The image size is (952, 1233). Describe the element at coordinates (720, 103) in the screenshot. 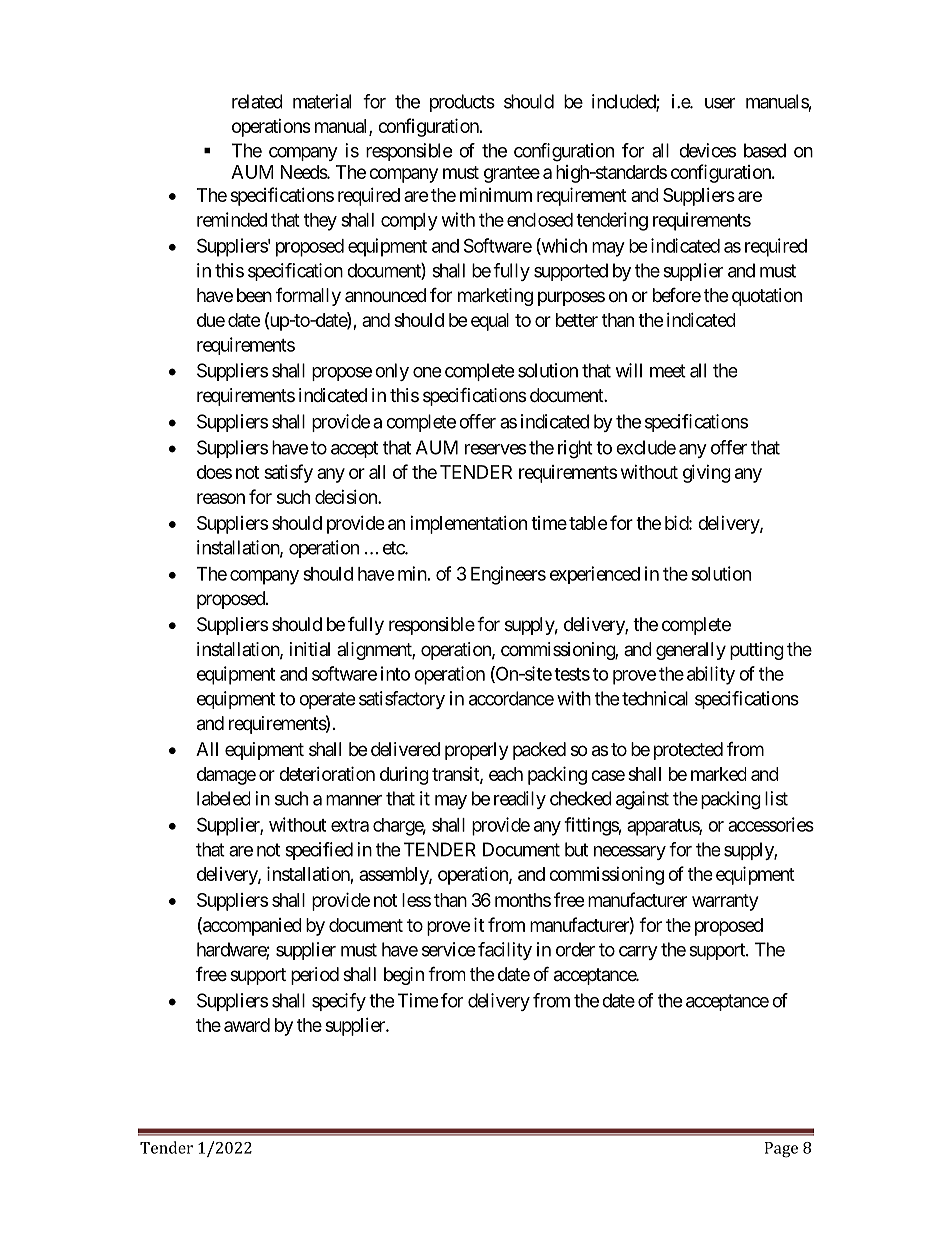

I see `user` at that location.
